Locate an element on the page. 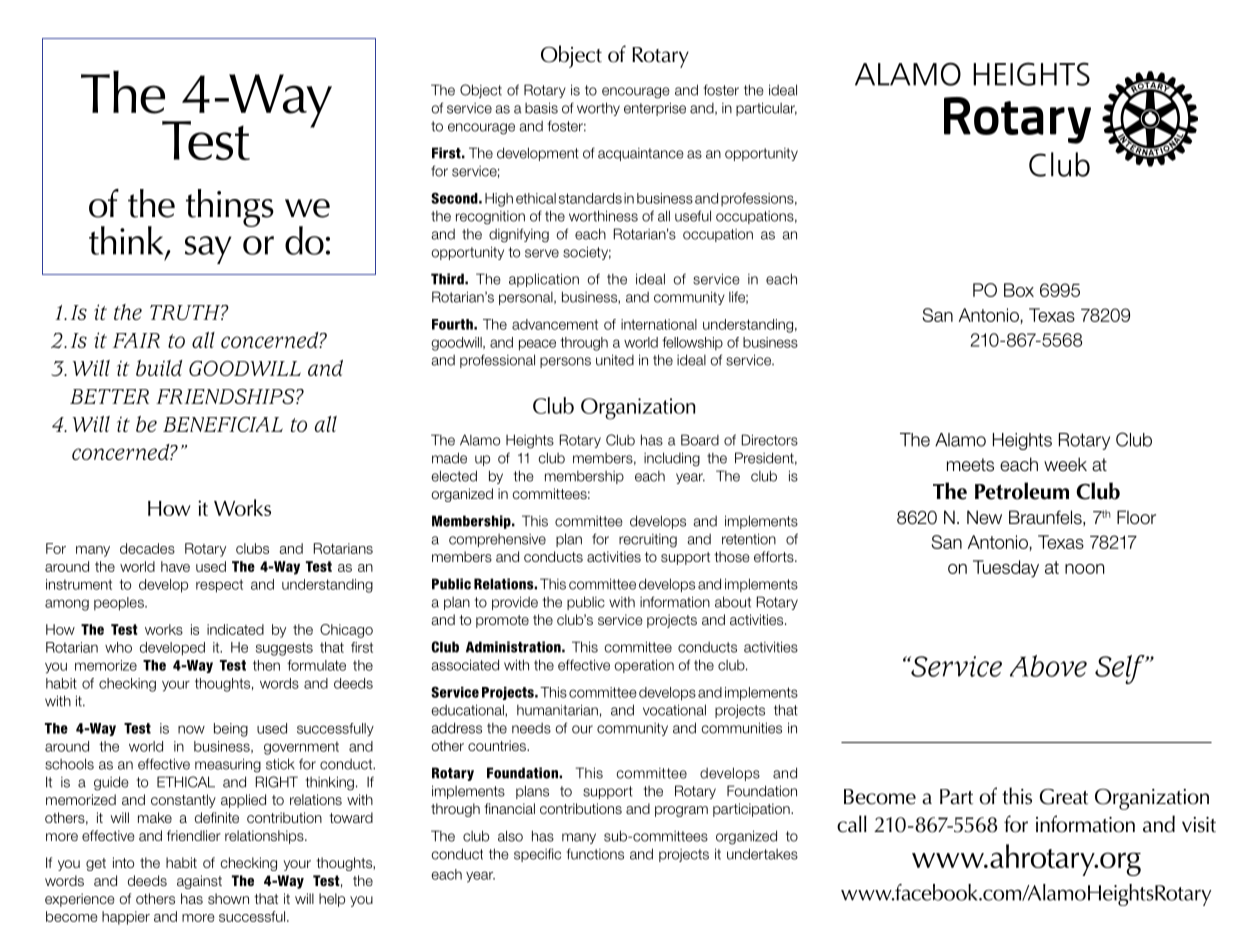 The image size is (1233, 952). shown is located at coordinates (228, 898).
